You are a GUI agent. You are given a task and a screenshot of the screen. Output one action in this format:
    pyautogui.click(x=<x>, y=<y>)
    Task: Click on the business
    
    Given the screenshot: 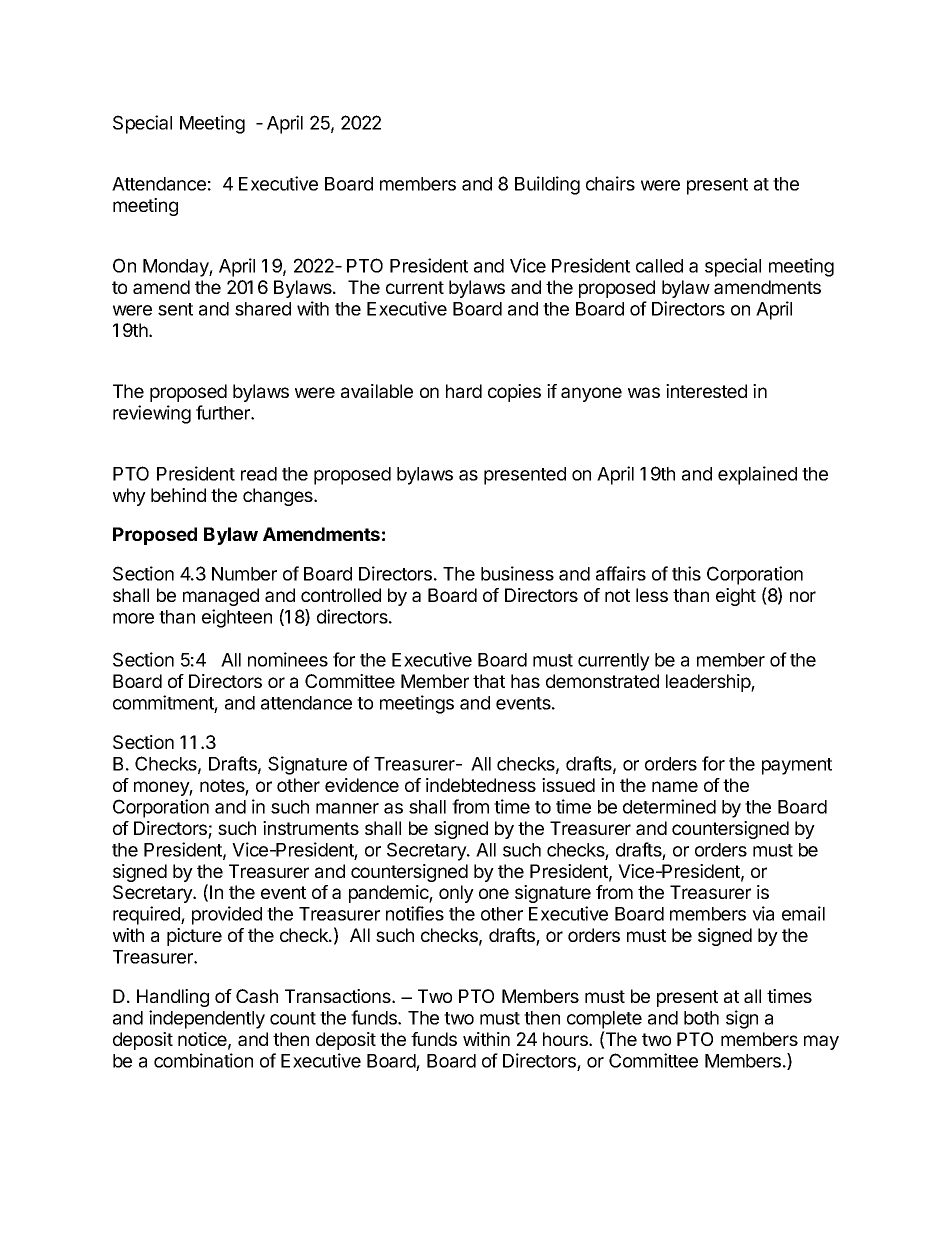 What is the action you would take?
    pyautogui.click(x=517, y=573)
